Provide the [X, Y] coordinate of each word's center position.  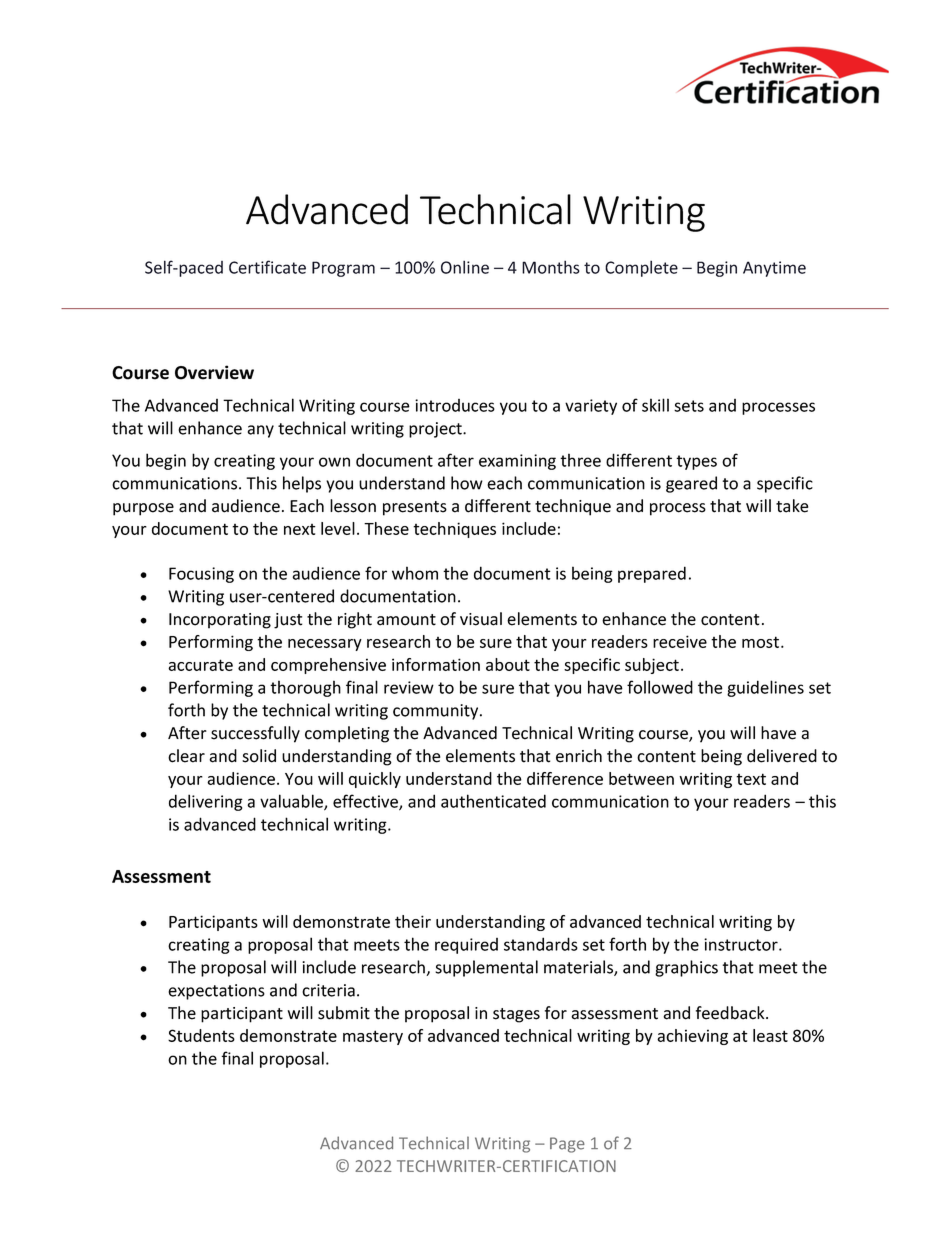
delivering [206, 802]
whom [415, 573]
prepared [652, 574]
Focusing [201, 575]
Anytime [774, 269]
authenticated [493, 801]
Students [201, 1035]
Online [465, 267]
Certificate [267, 267]
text [751, 779]
